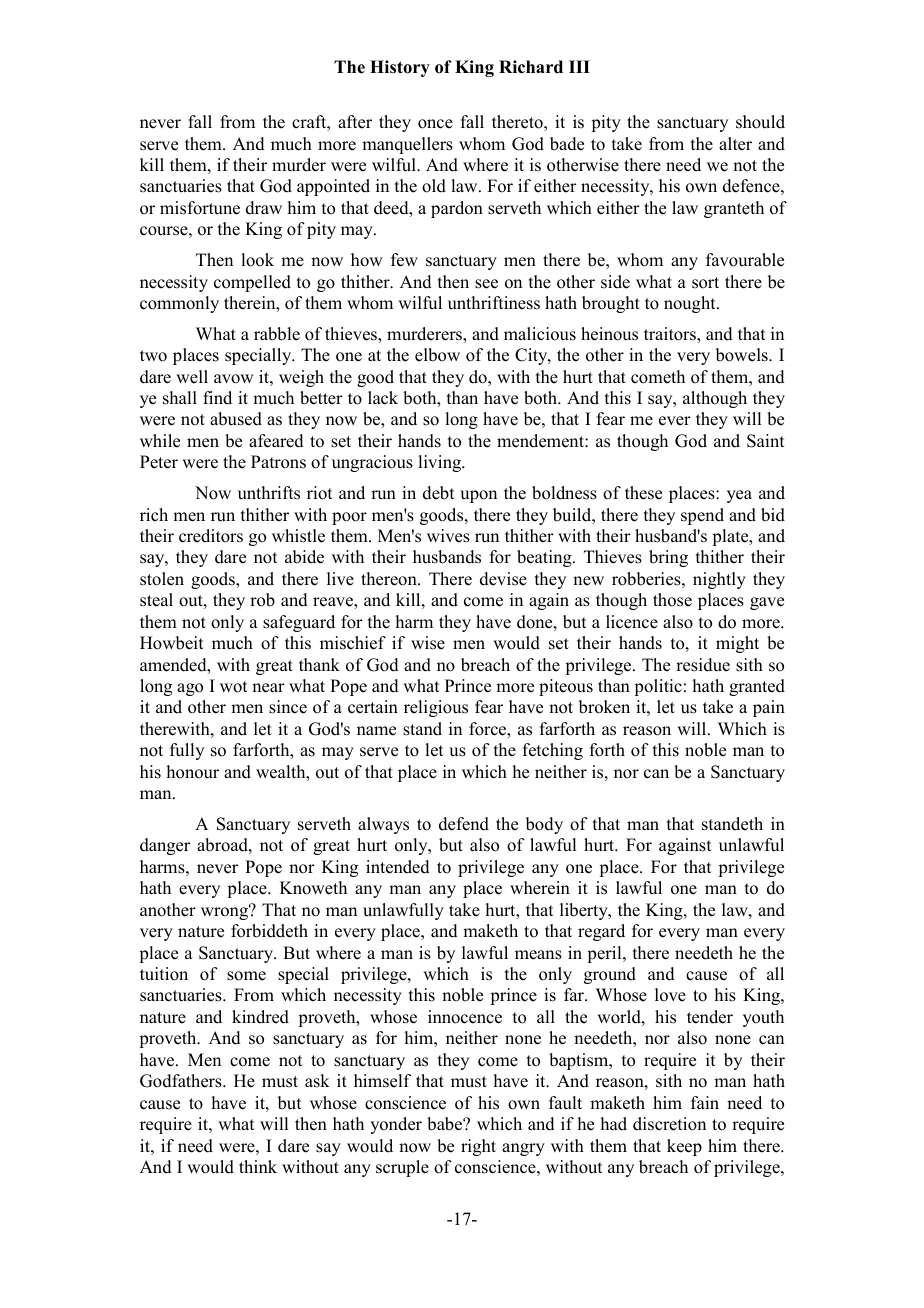  Describe the element at coordinates (226, 912) in the page. I see `wrong` at that location.
